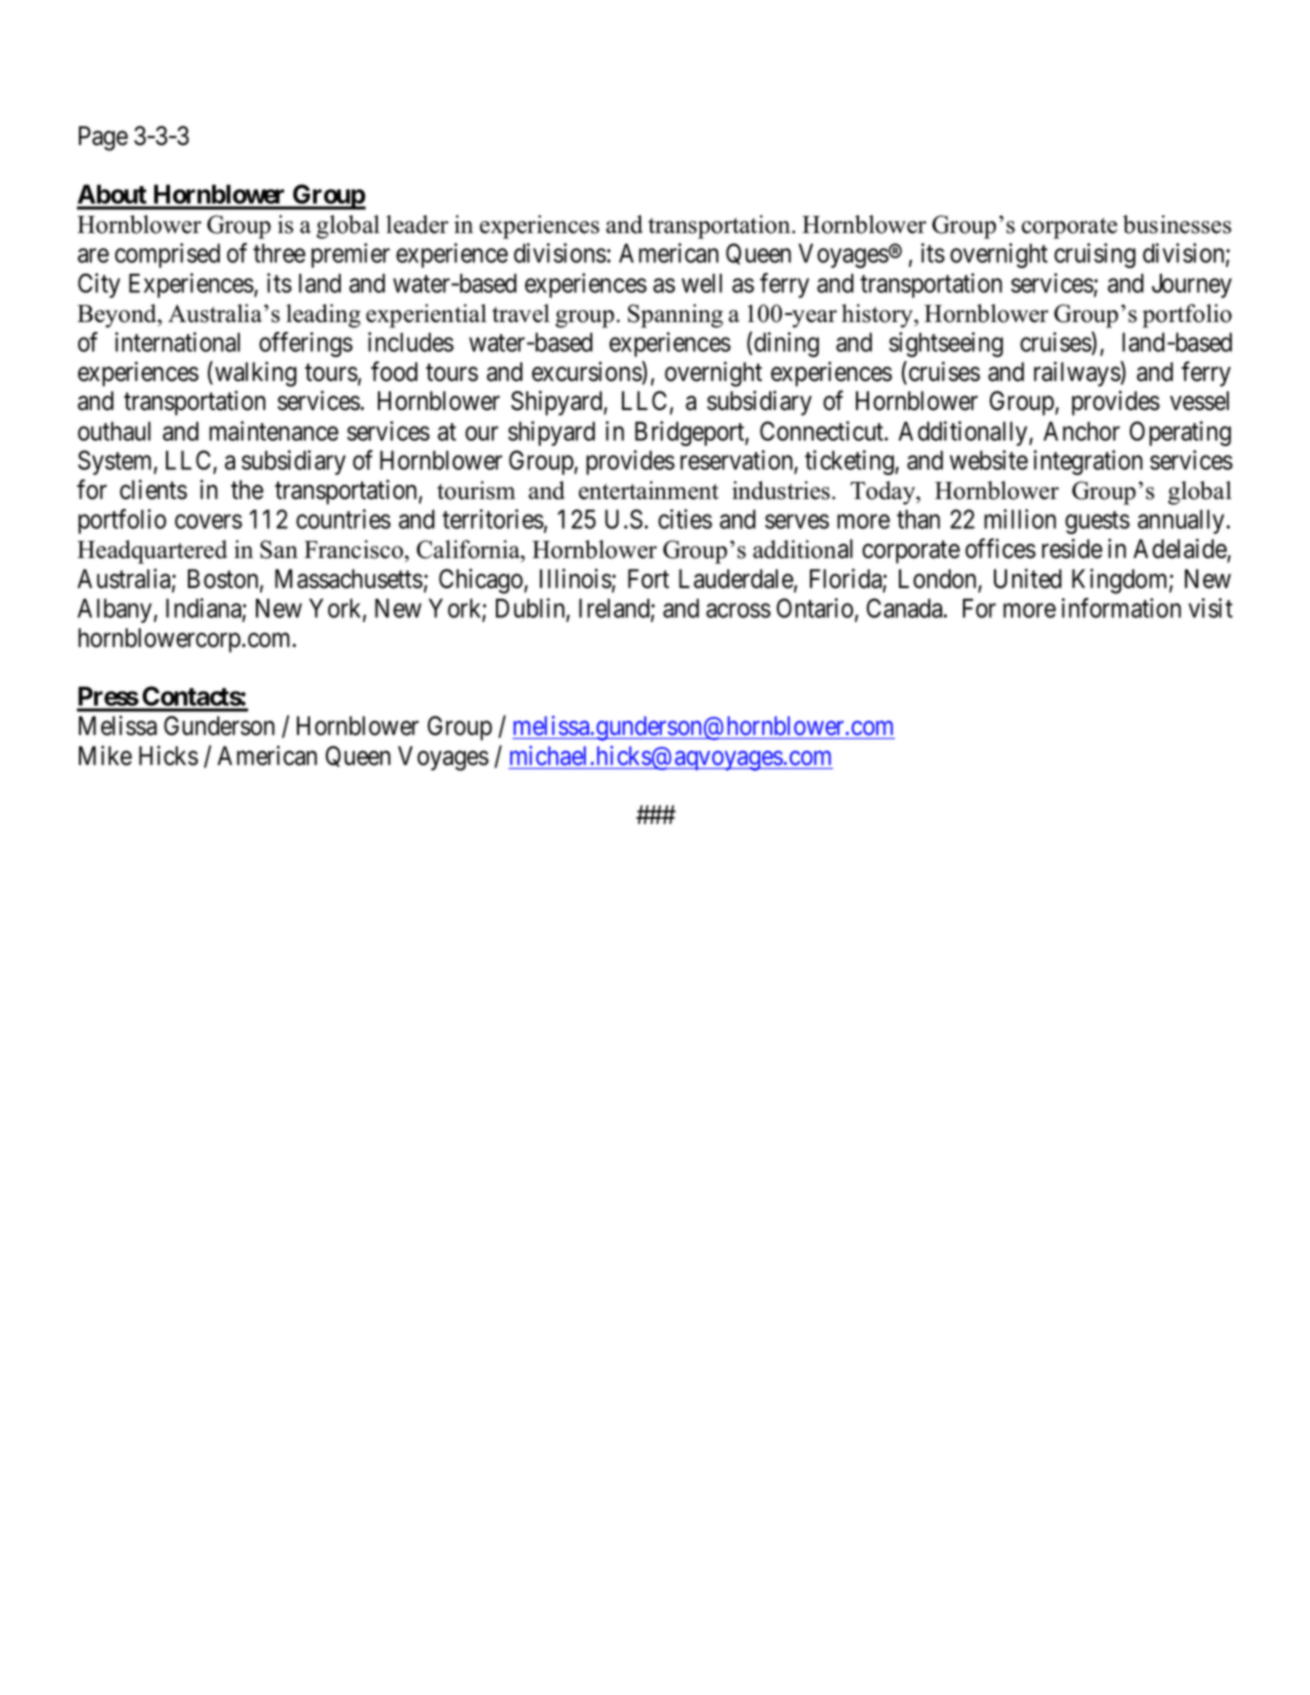  What do you see at coordinates (103, 138) in the image?
I see `Page` at bounding box center [103, 138].
